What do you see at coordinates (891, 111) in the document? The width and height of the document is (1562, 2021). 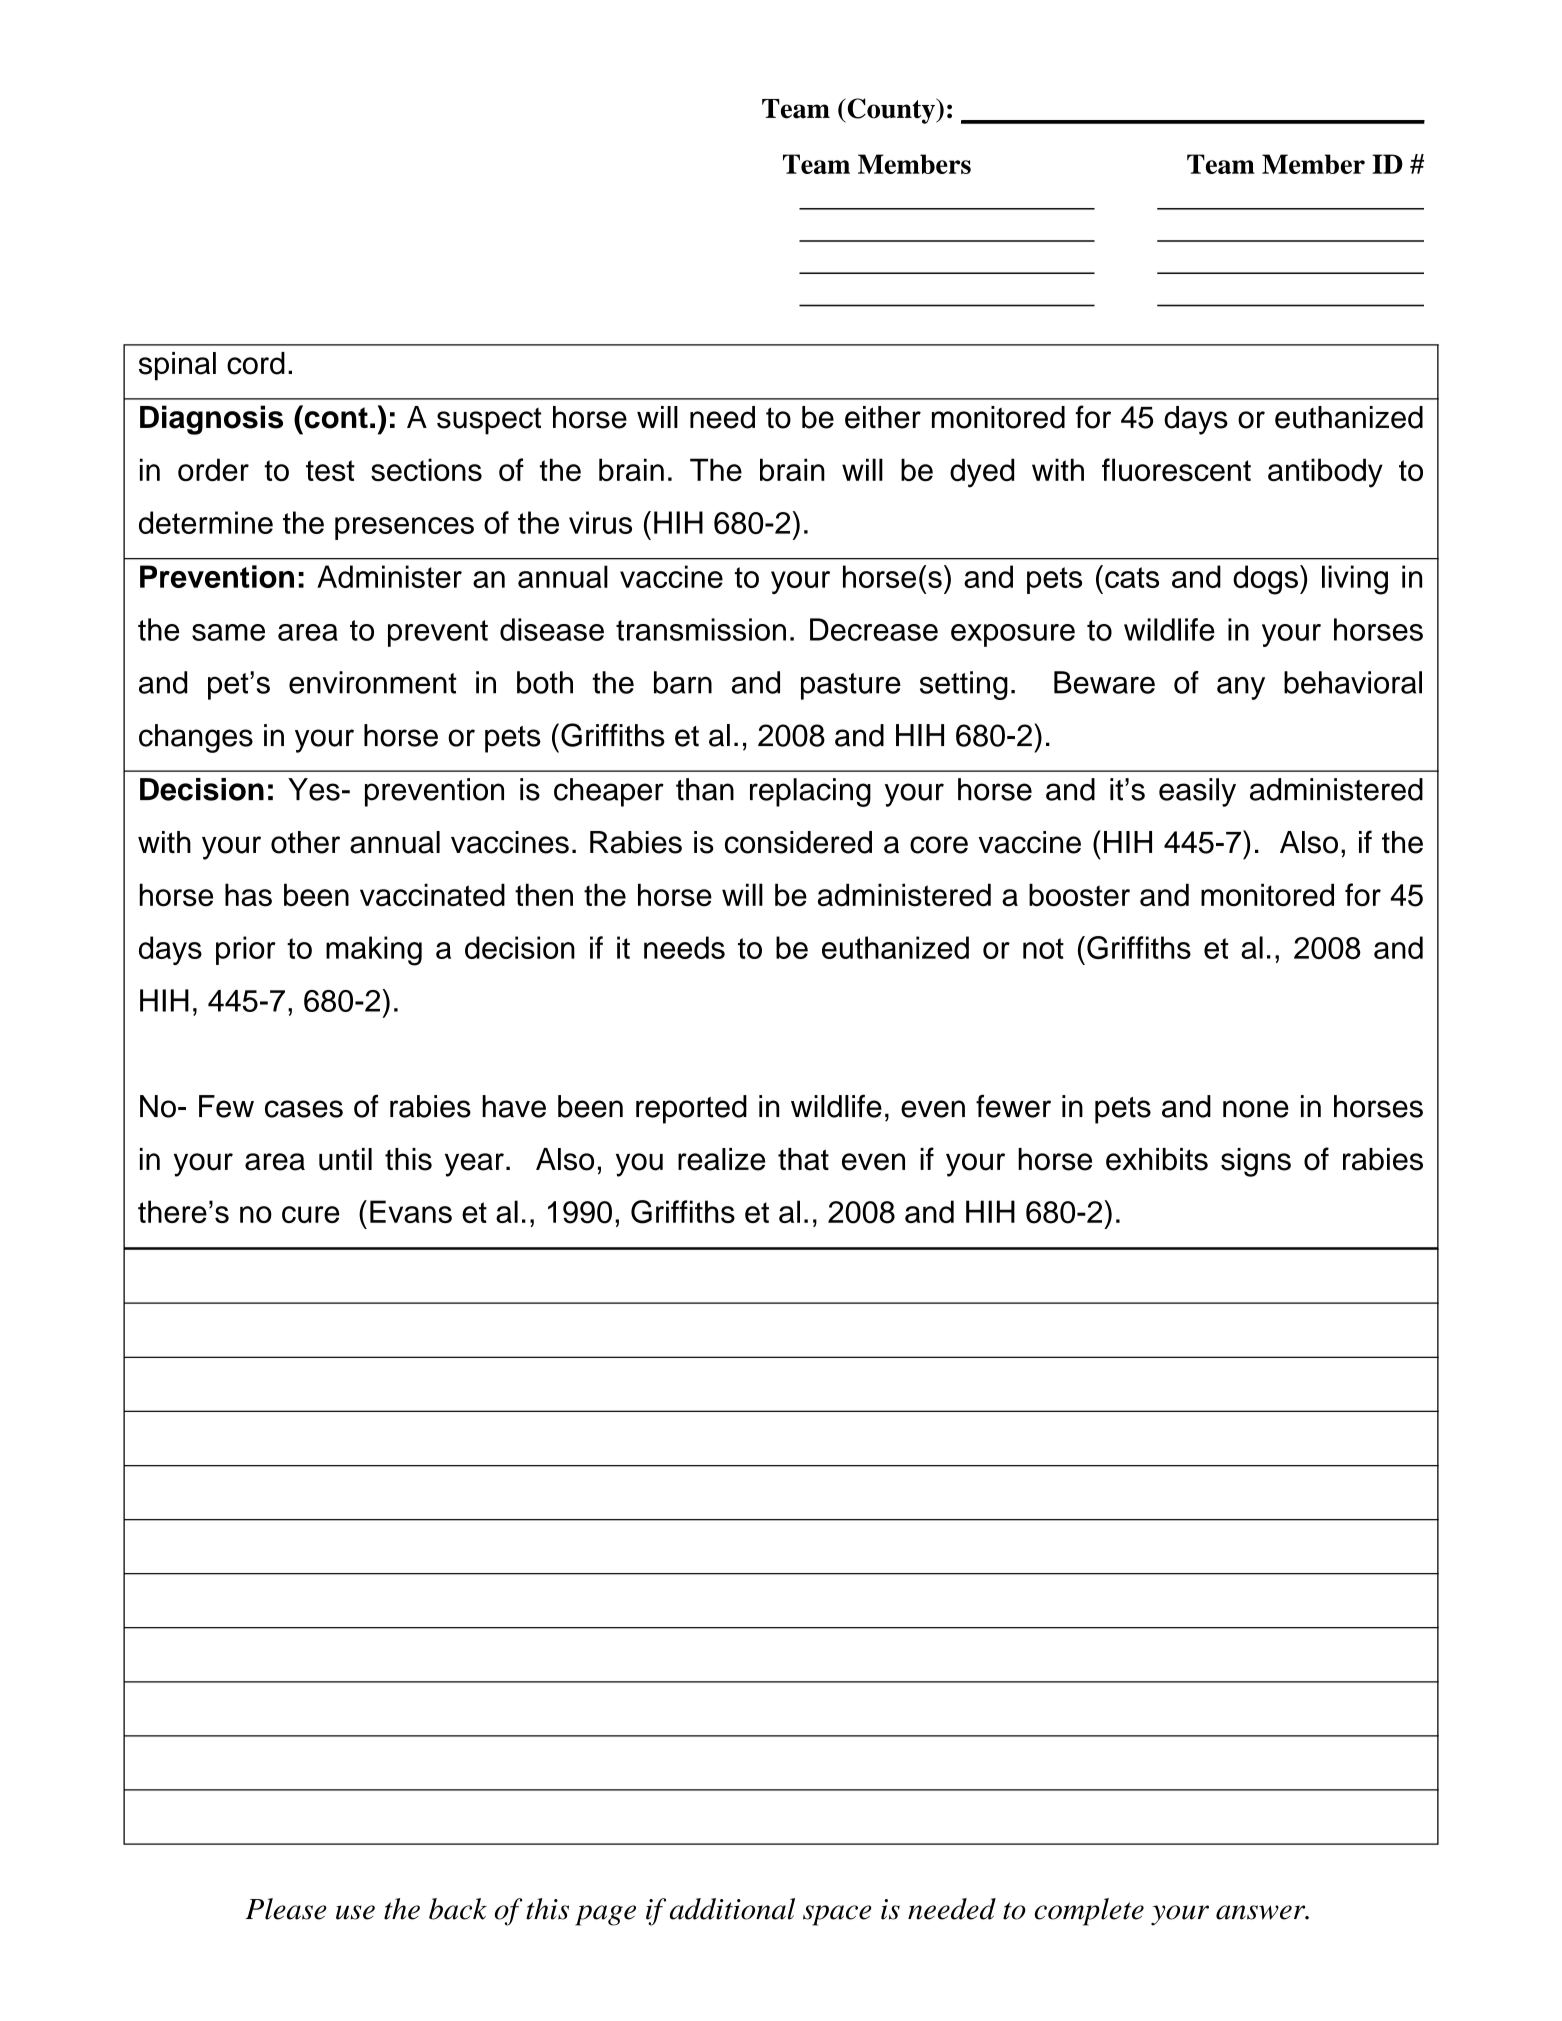 I see `County` at bounding box center [891, 111].
